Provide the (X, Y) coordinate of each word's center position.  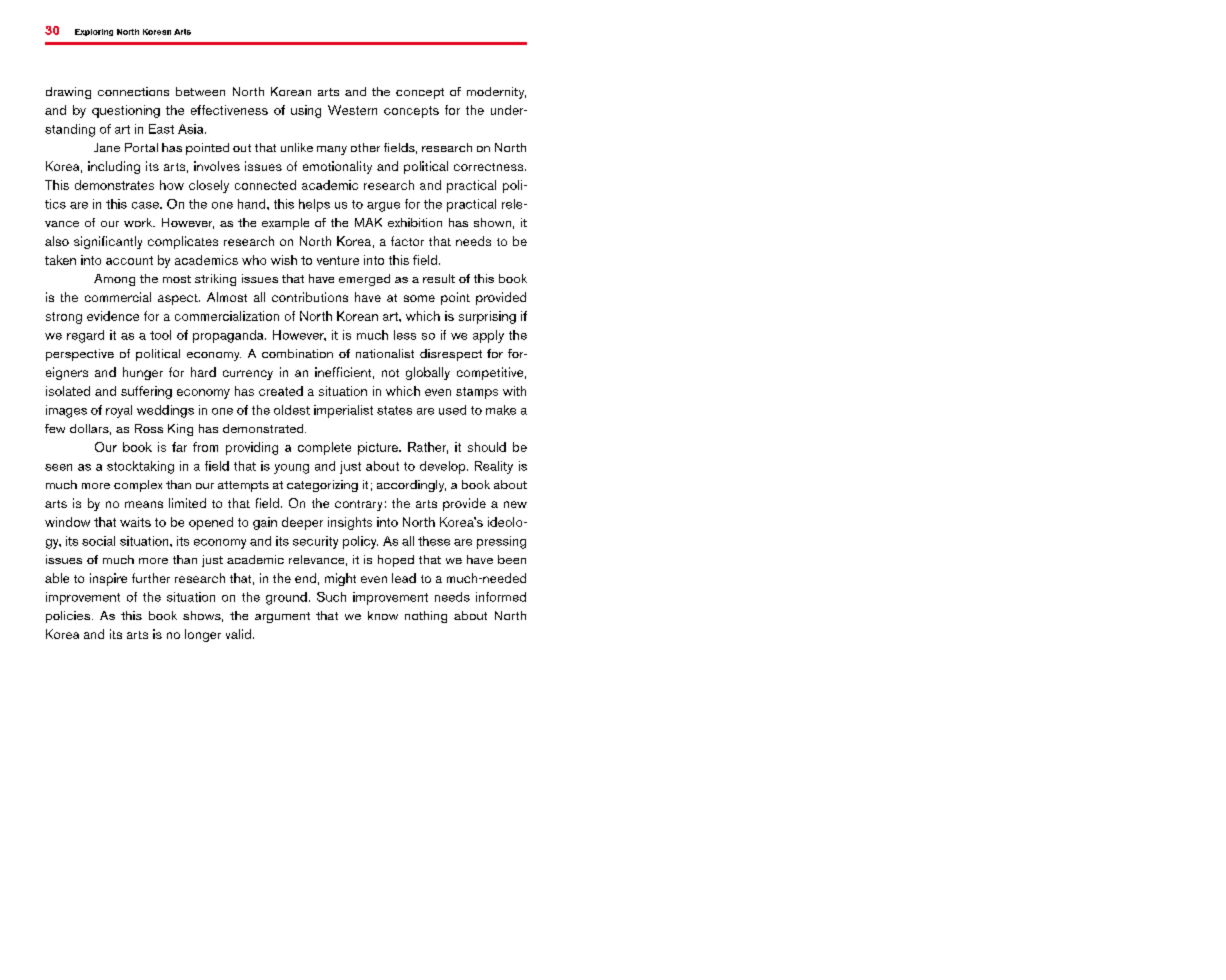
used (452, 410)
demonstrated (264, 428)
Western (352, 110)
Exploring (94, 32)
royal (119, 411)
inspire (108, 579)
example (285, 224)
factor (407, 241)
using (306, 111)
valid (238, 634)
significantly (108, 242)
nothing (426, 617)
